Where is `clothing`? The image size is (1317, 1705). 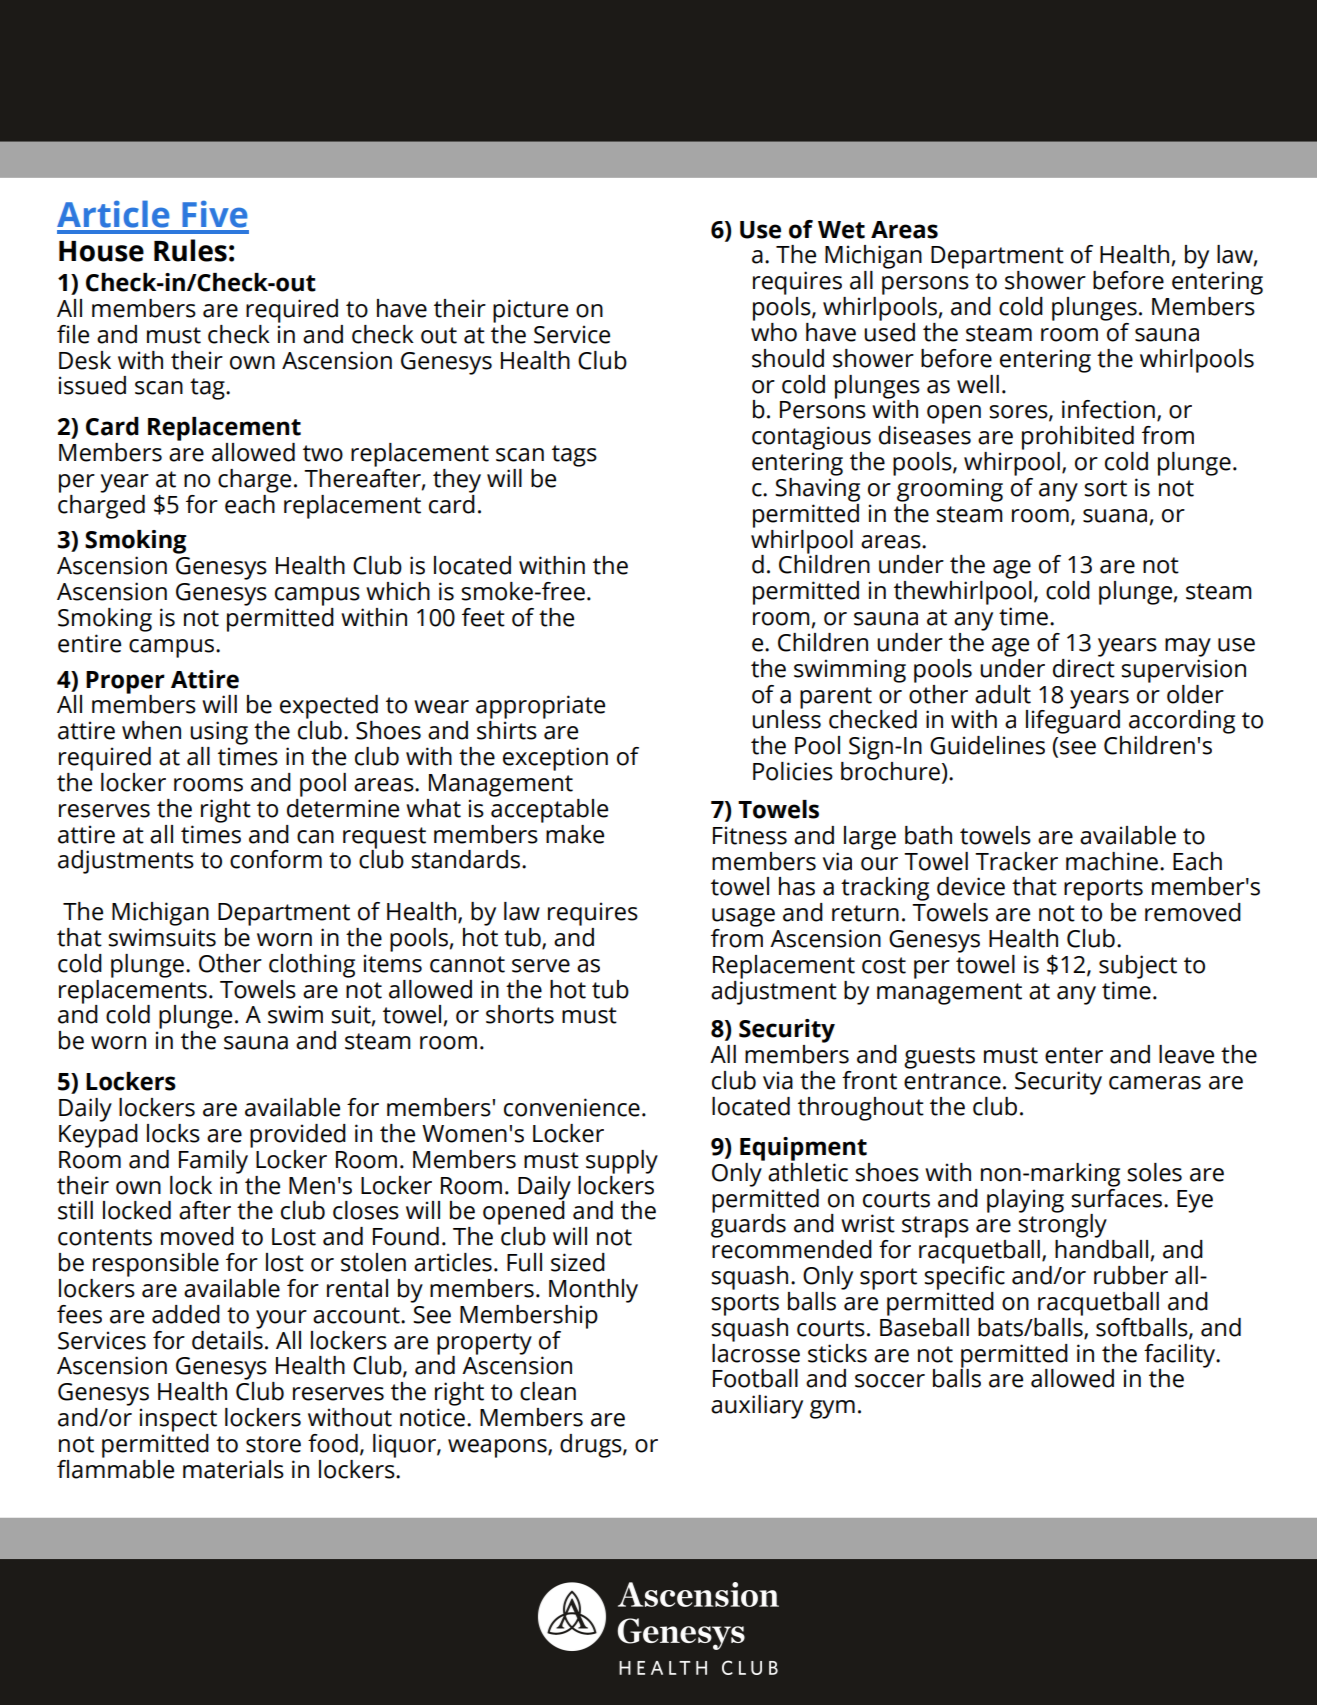 clothing is located at coordinates (312, 966).
